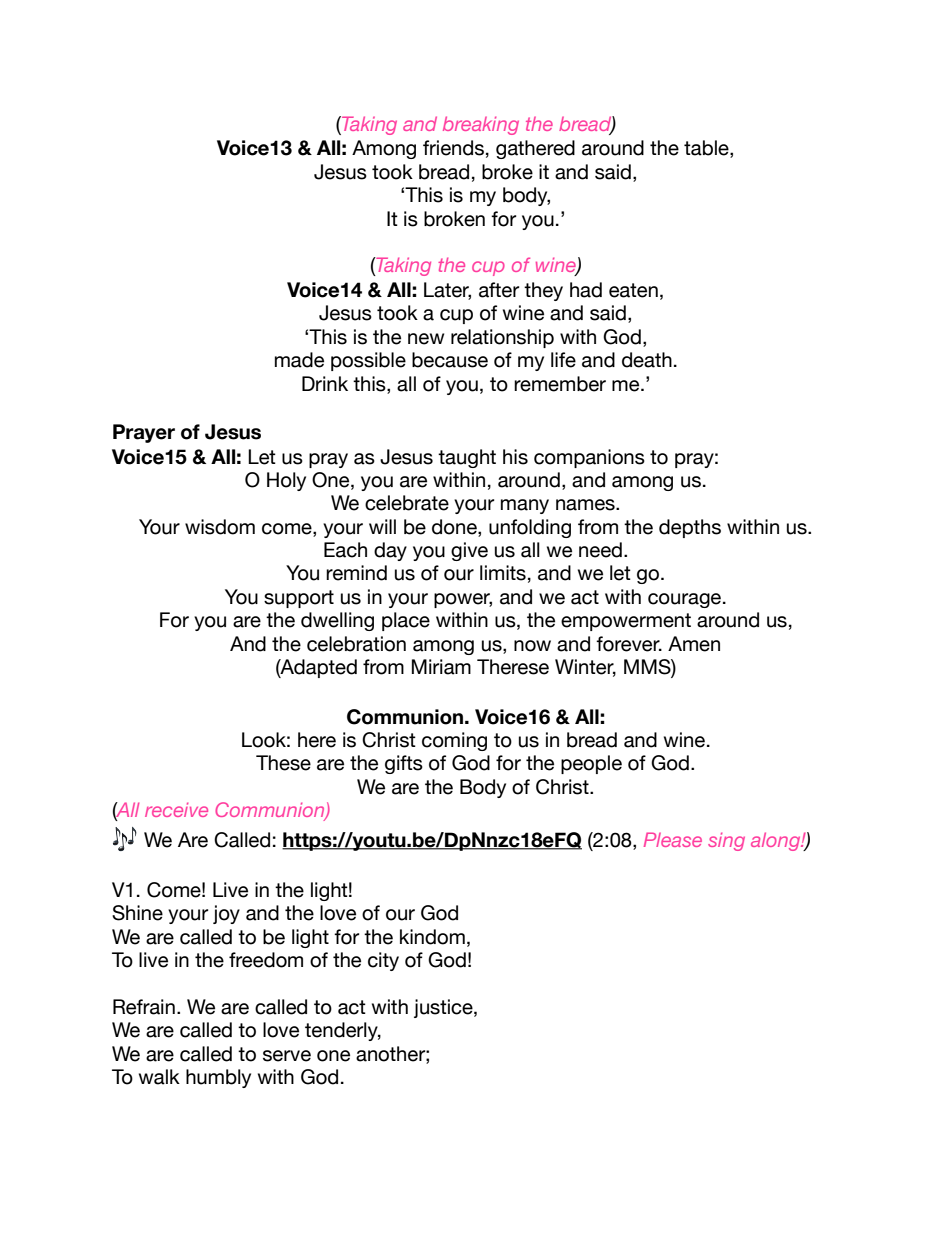 This image has height=1233, width=952. What do you see at coordinates (283, 763) in the image?
I see `These` at bounding box center [283, 763].
